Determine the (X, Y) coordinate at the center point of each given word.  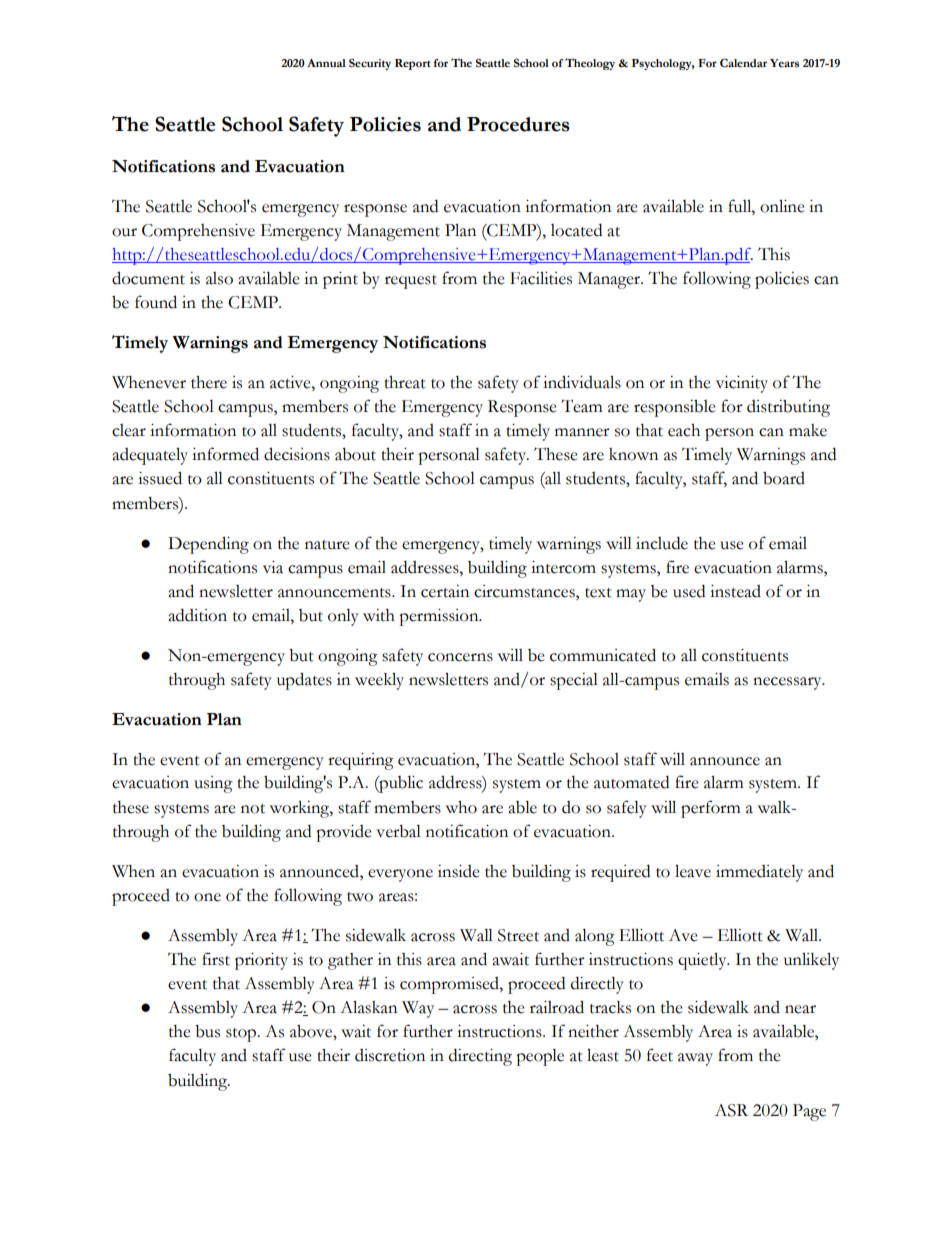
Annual (326, 63)
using (213, 784)
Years (784, 63)
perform (710, 809)
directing (480, 1057)
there (209, 382)
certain (445, 591)
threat (405, 382)
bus (207, 1031)
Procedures (518, 124)
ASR (731, 1110)
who (461, 807)
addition (197, 615)
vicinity (742, 384)
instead (735, 591)
